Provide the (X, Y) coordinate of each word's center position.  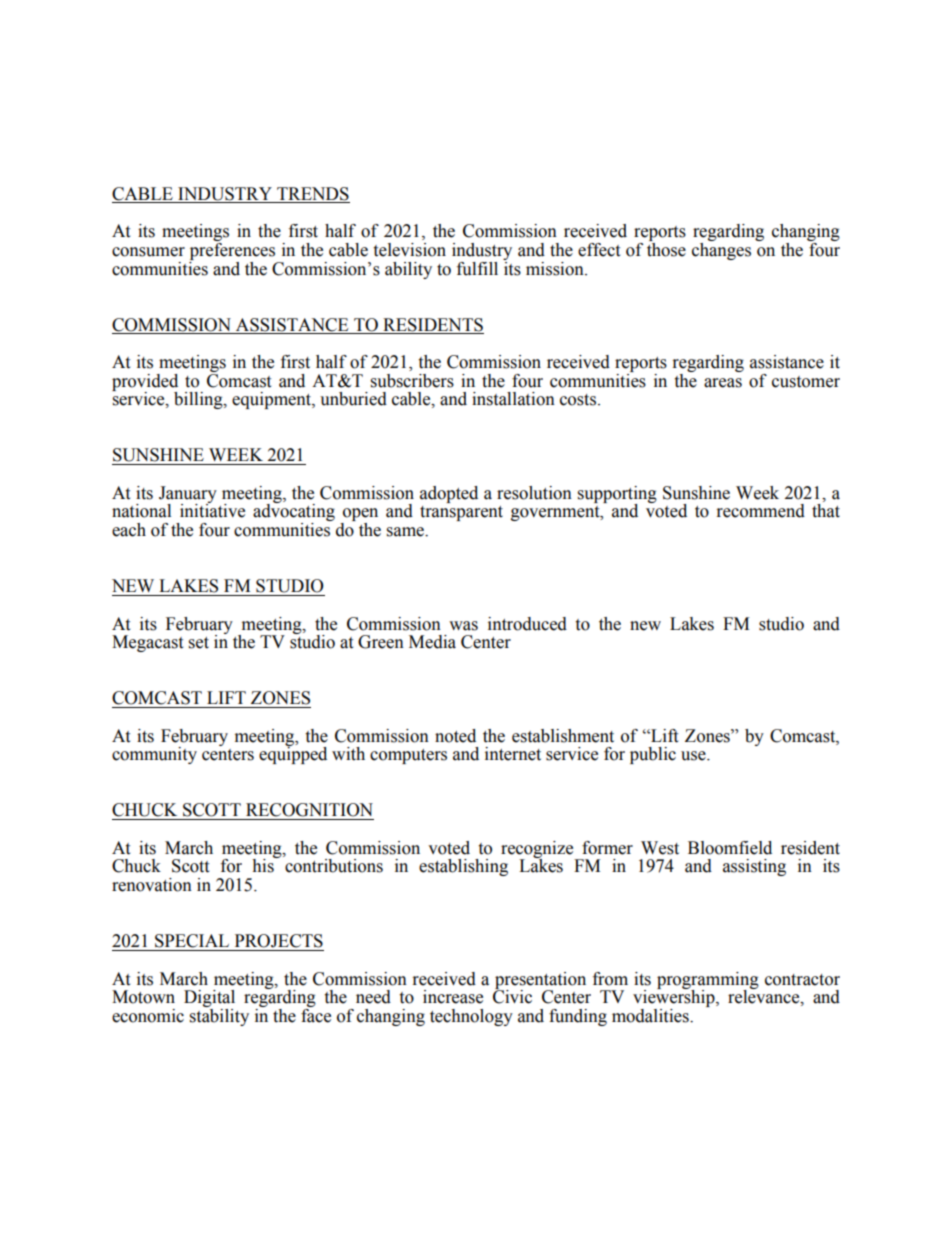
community (154, 755)
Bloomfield (730, 848)
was (463, 626)
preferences (232, 251)
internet (513, 754)
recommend (761, 511)
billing (199, 400)
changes (721, 251)
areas (723, 383)
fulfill (477, 269)
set (199, 643)
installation (513, 399)
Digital (209, 1000)
